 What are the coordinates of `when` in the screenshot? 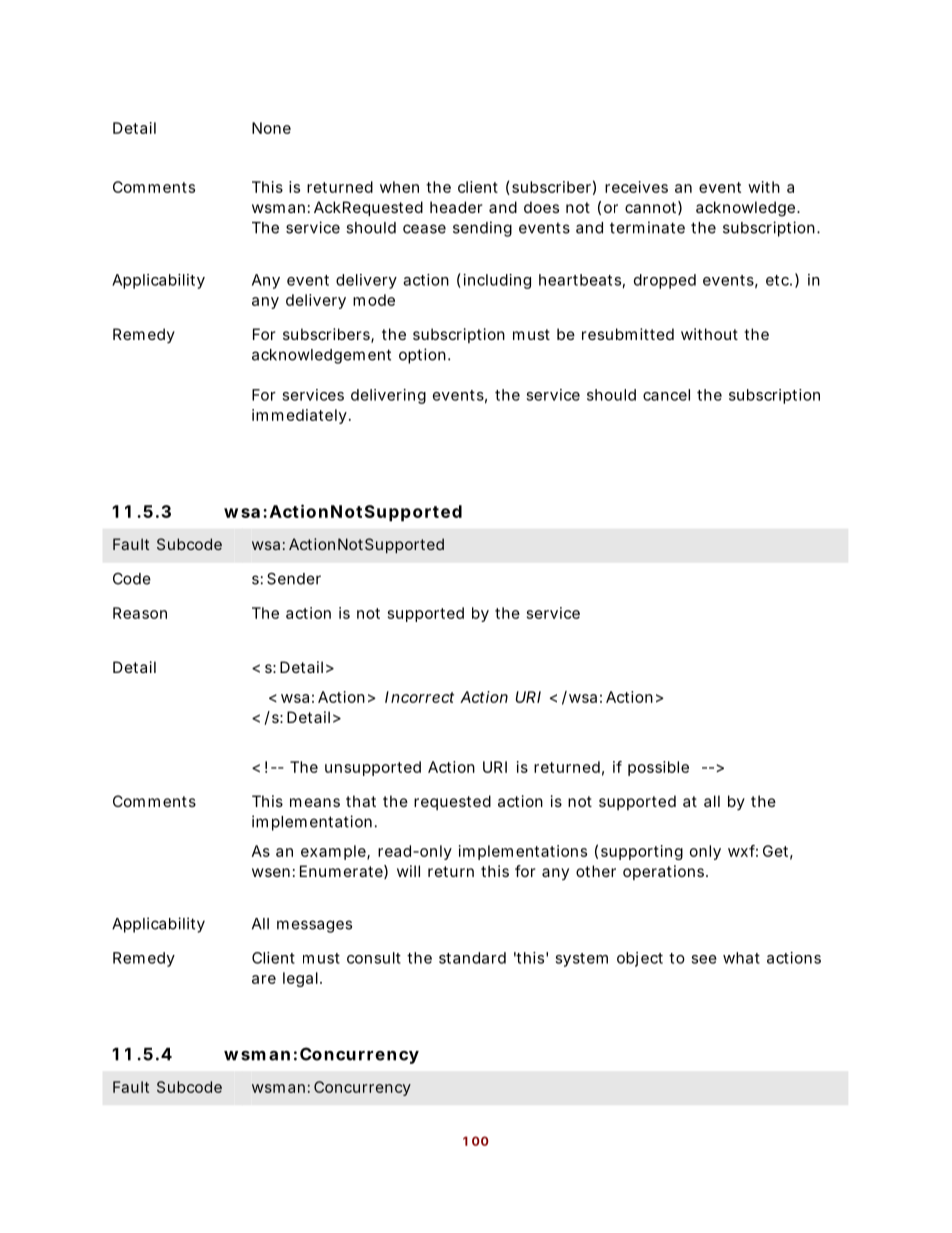 It's located at (399, 187).
